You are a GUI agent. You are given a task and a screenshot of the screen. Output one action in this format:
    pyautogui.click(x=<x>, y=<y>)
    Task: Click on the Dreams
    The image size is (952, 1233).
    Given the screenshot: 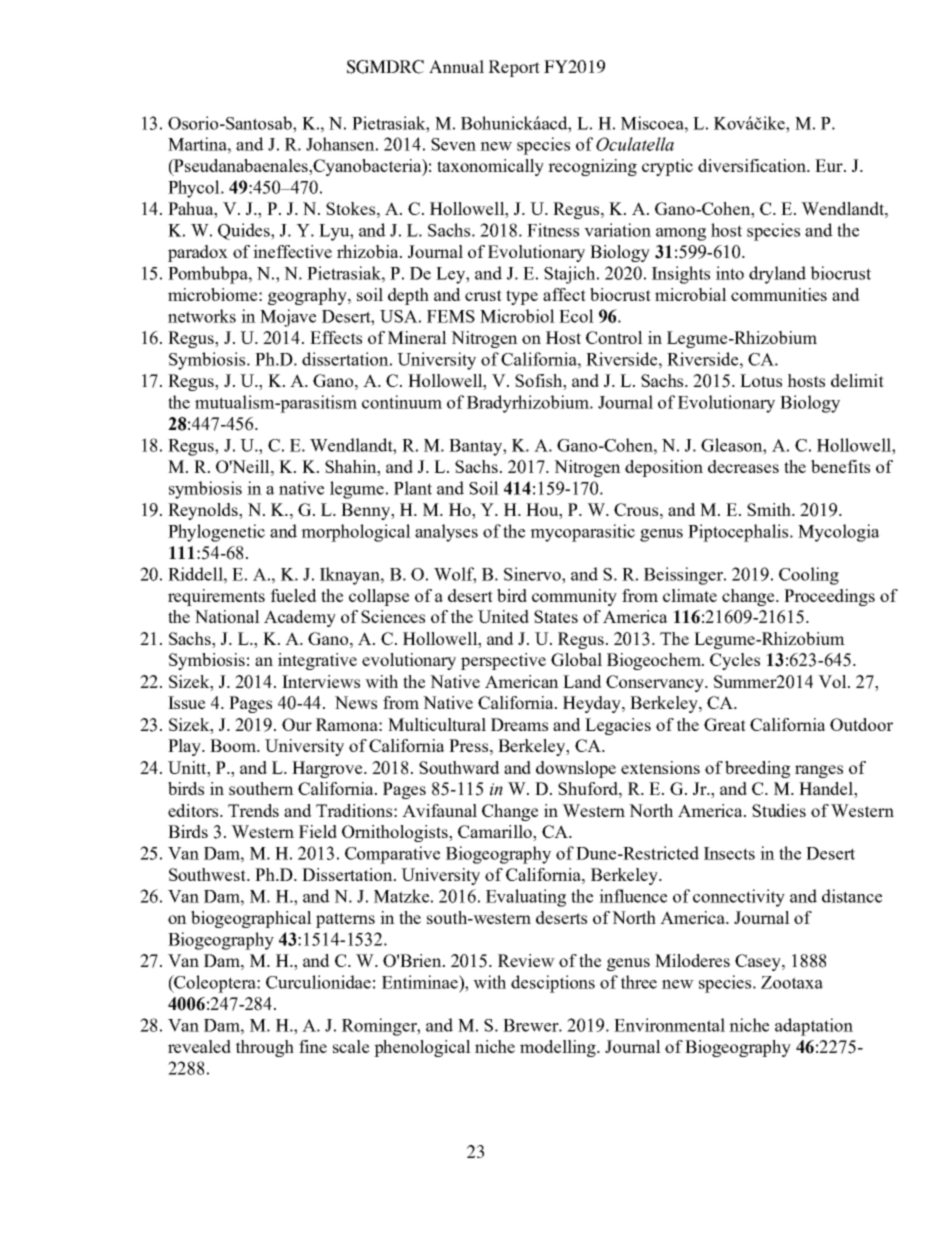 What is the action you would take?
    pyautogui.click(x=519, y=724)
